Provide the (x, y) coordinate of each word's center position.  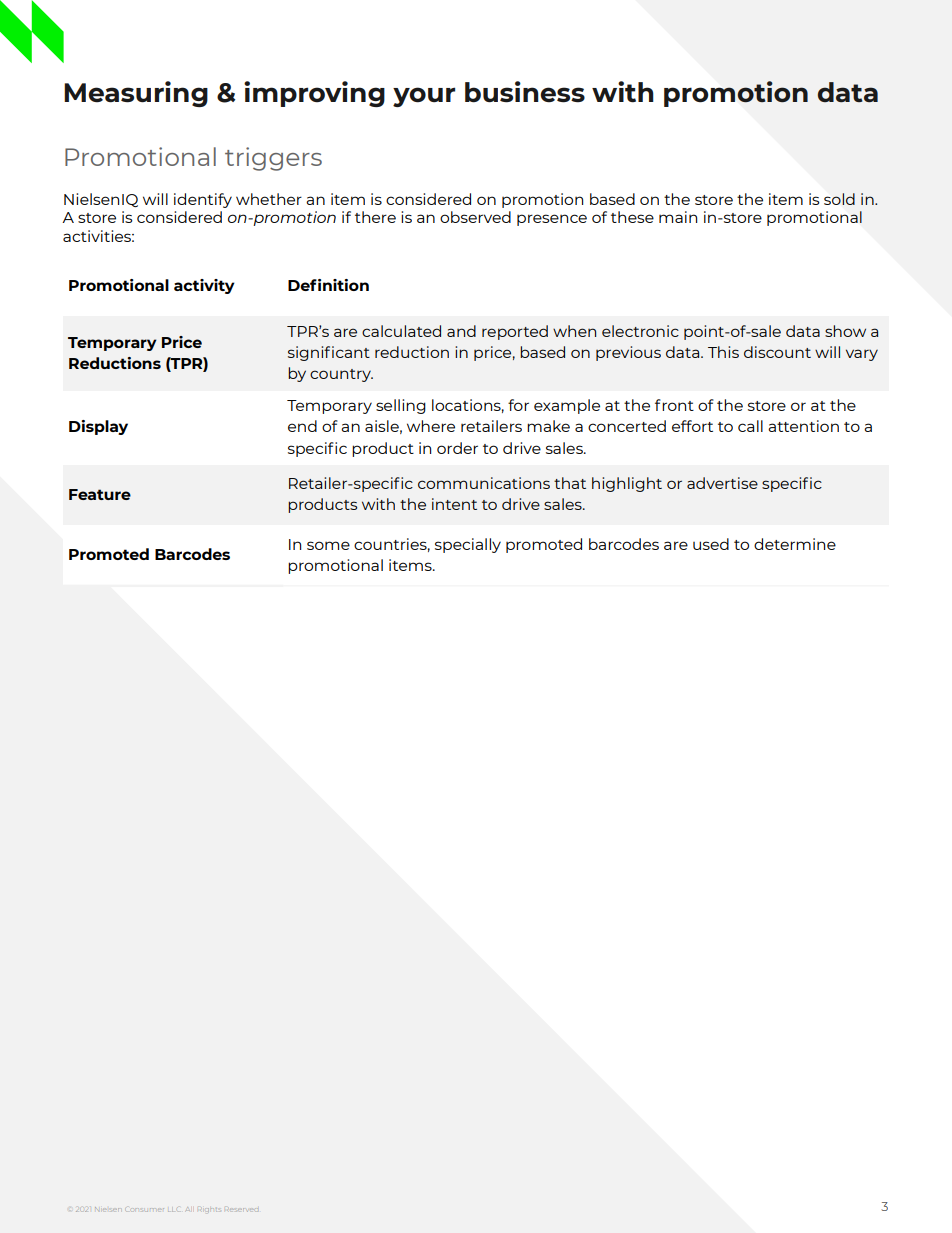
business (525, 92)
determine (795, 544)
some (328, 545)
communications (484, 483)
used (711, 544)
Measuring (136, 94)
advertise (722, 483)
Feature (100, 494)
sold (839, 199)
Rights (210, 1210)
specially (468, 545)
